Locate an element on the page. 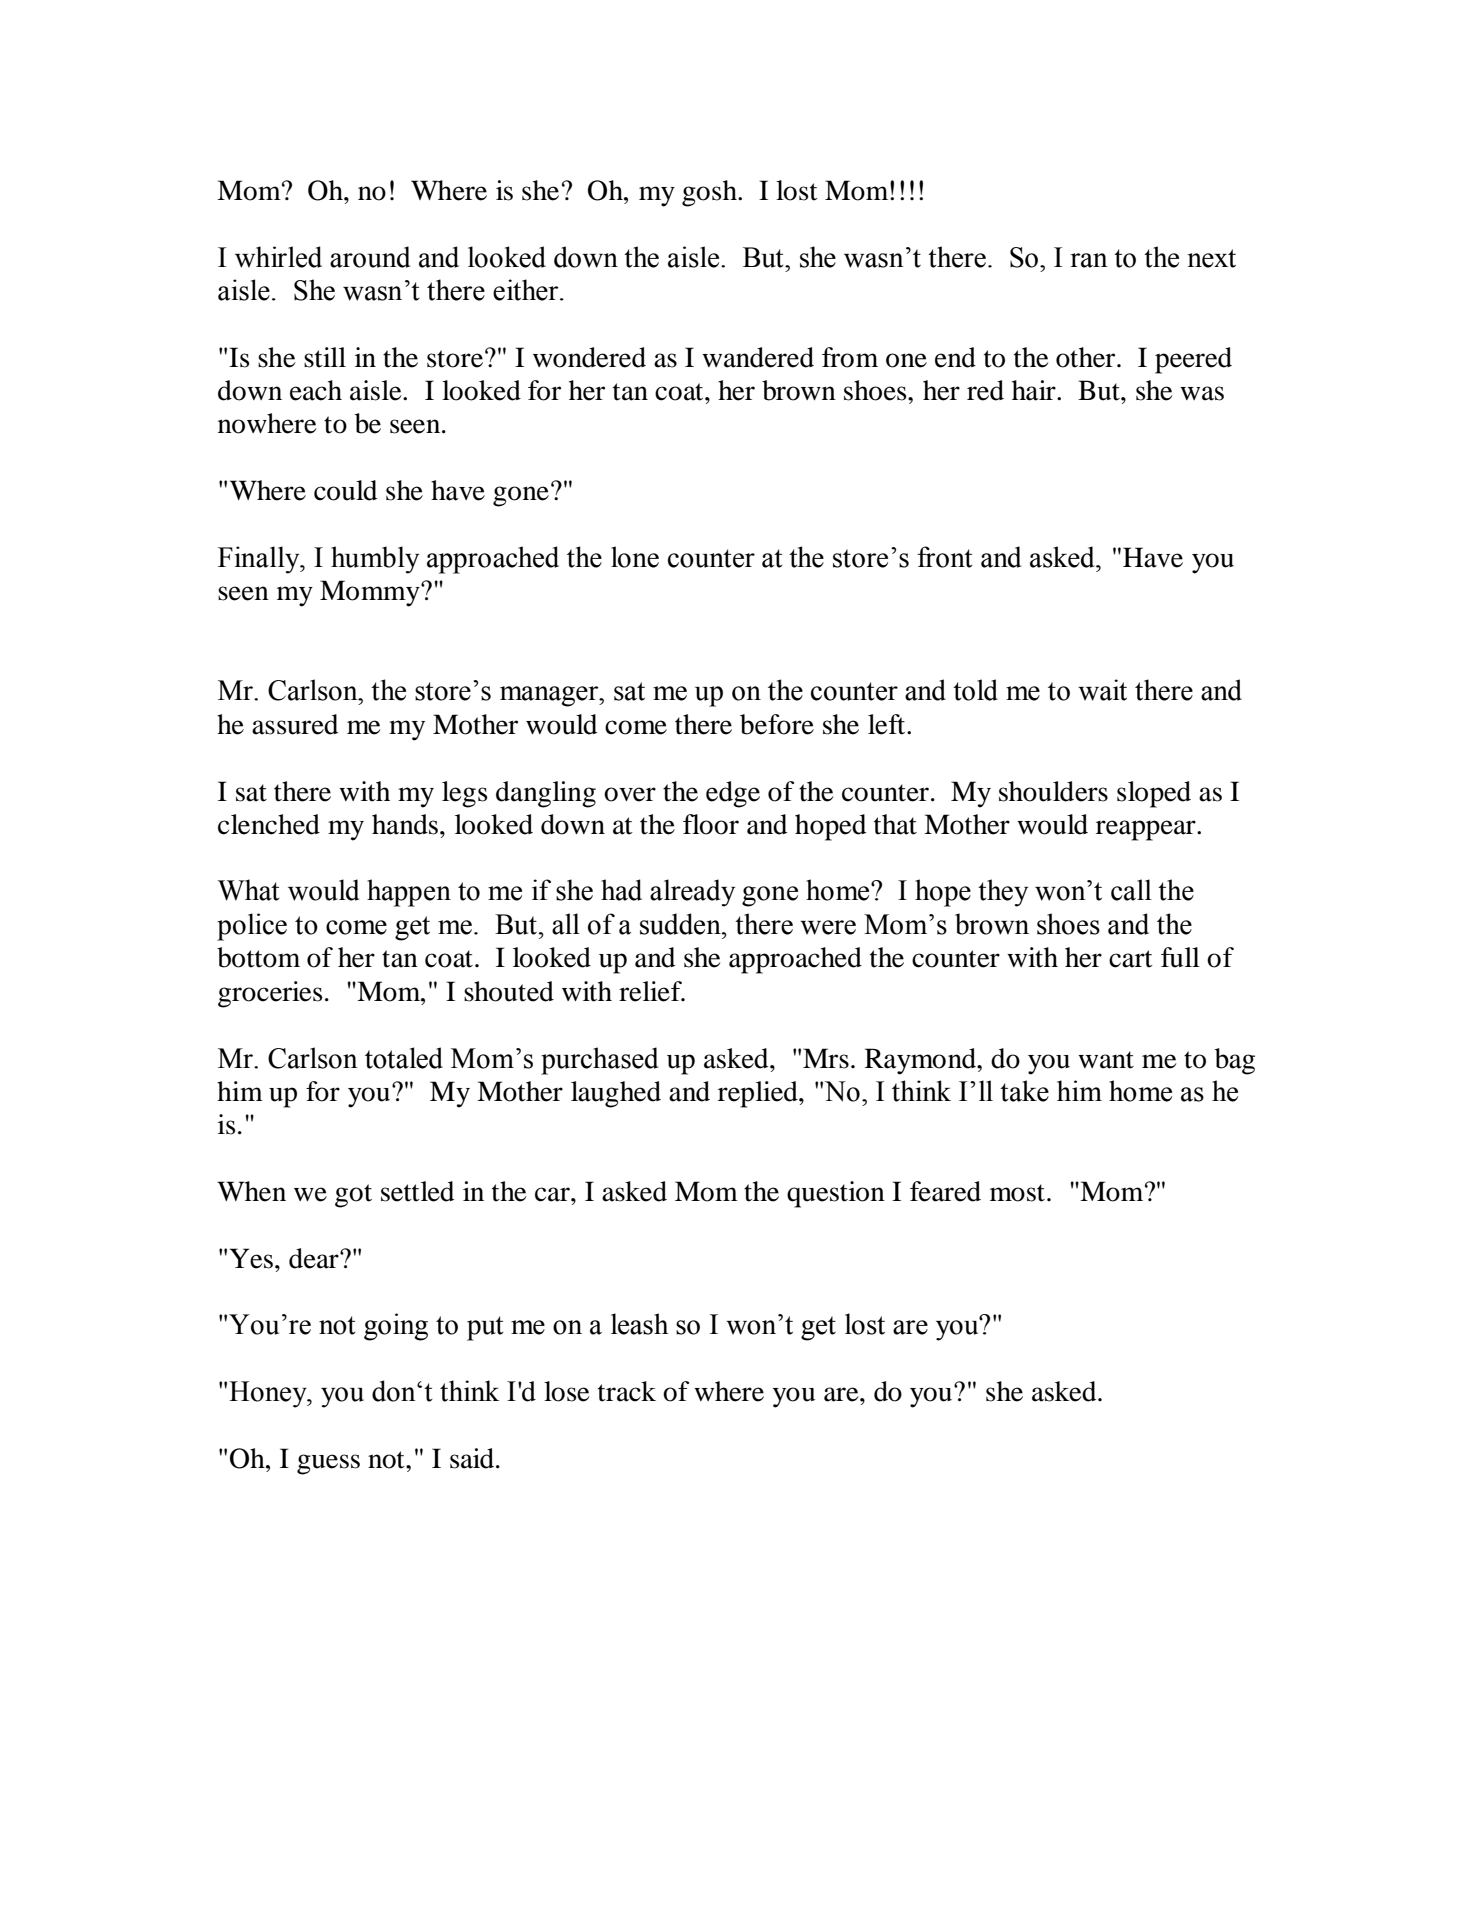  around is located at coordinates (370, 257).
